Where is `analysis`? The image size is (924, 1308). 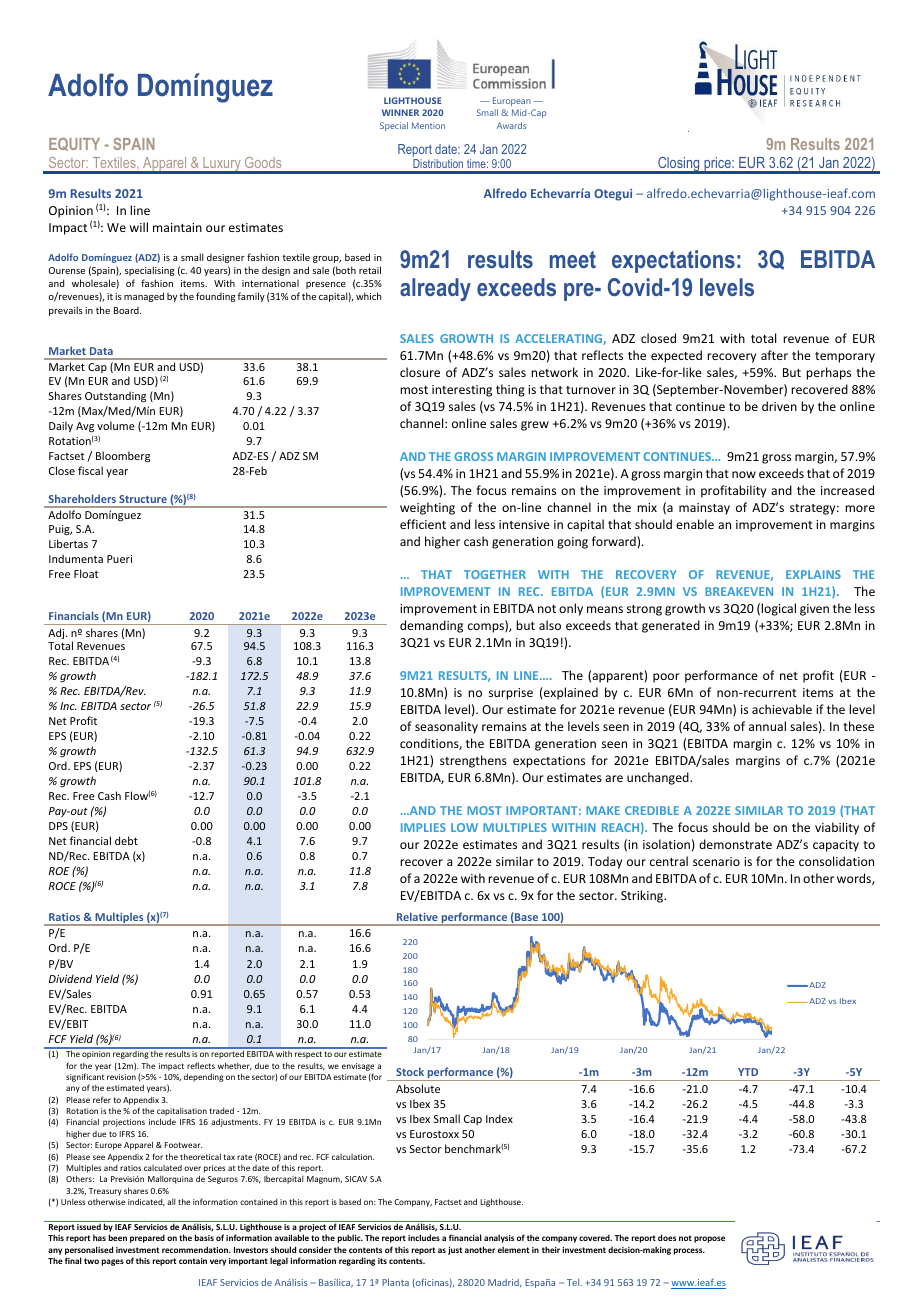
analysis is located at coordinates (499, 1238).
